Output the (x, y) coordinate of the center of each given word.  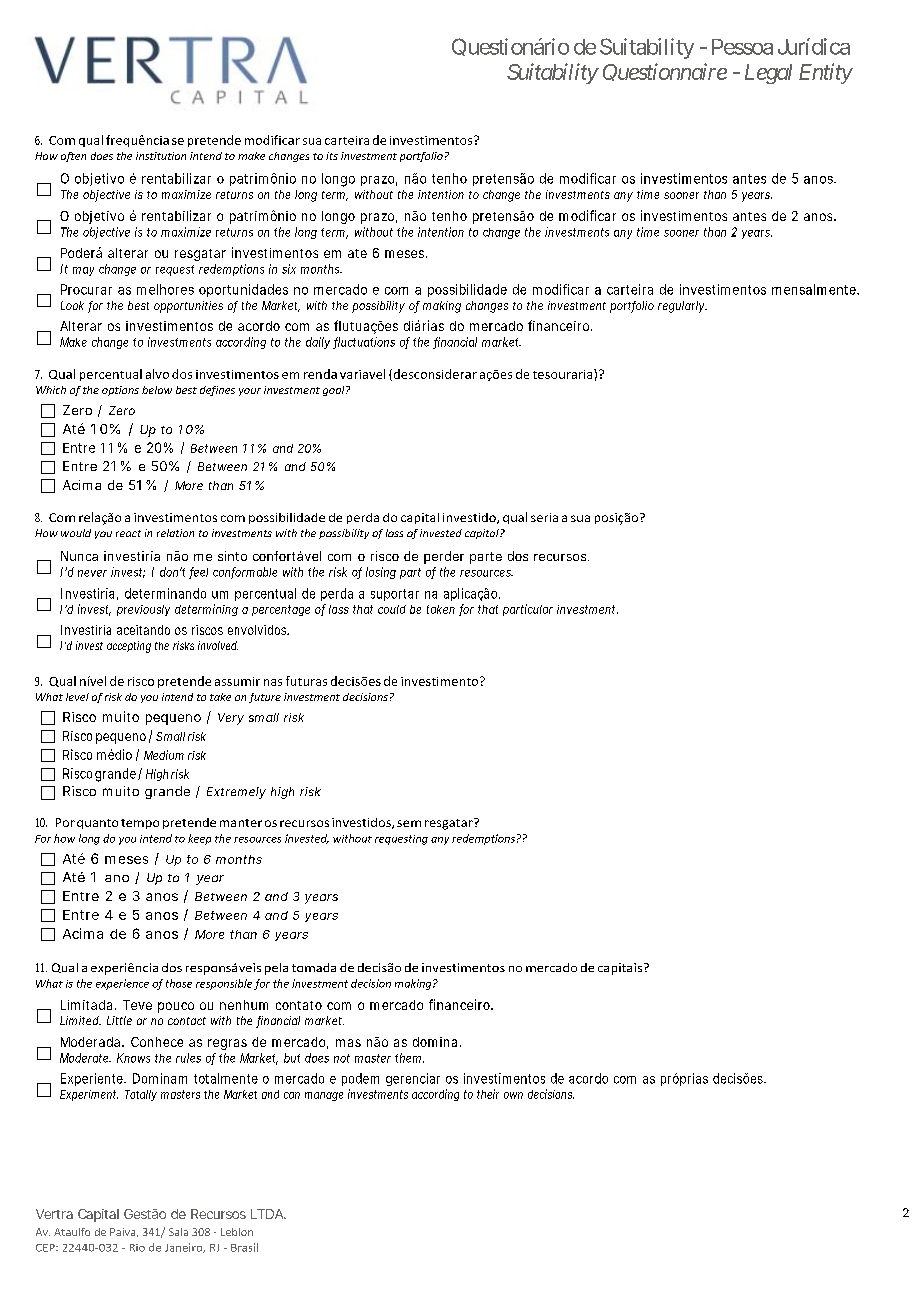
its (332, 156)
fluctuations (364, 343)
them (408, 1058)
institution (161, 156)
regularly (682, 307)
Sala (178, 1232)
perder (444, 557)
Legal (768, 74)
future (265, 698)
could (392, 609)
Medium (164, 755)
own (513, 1095)
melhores (165, 289)
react (128, 533)
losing (381, 573)
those (179, 983)
